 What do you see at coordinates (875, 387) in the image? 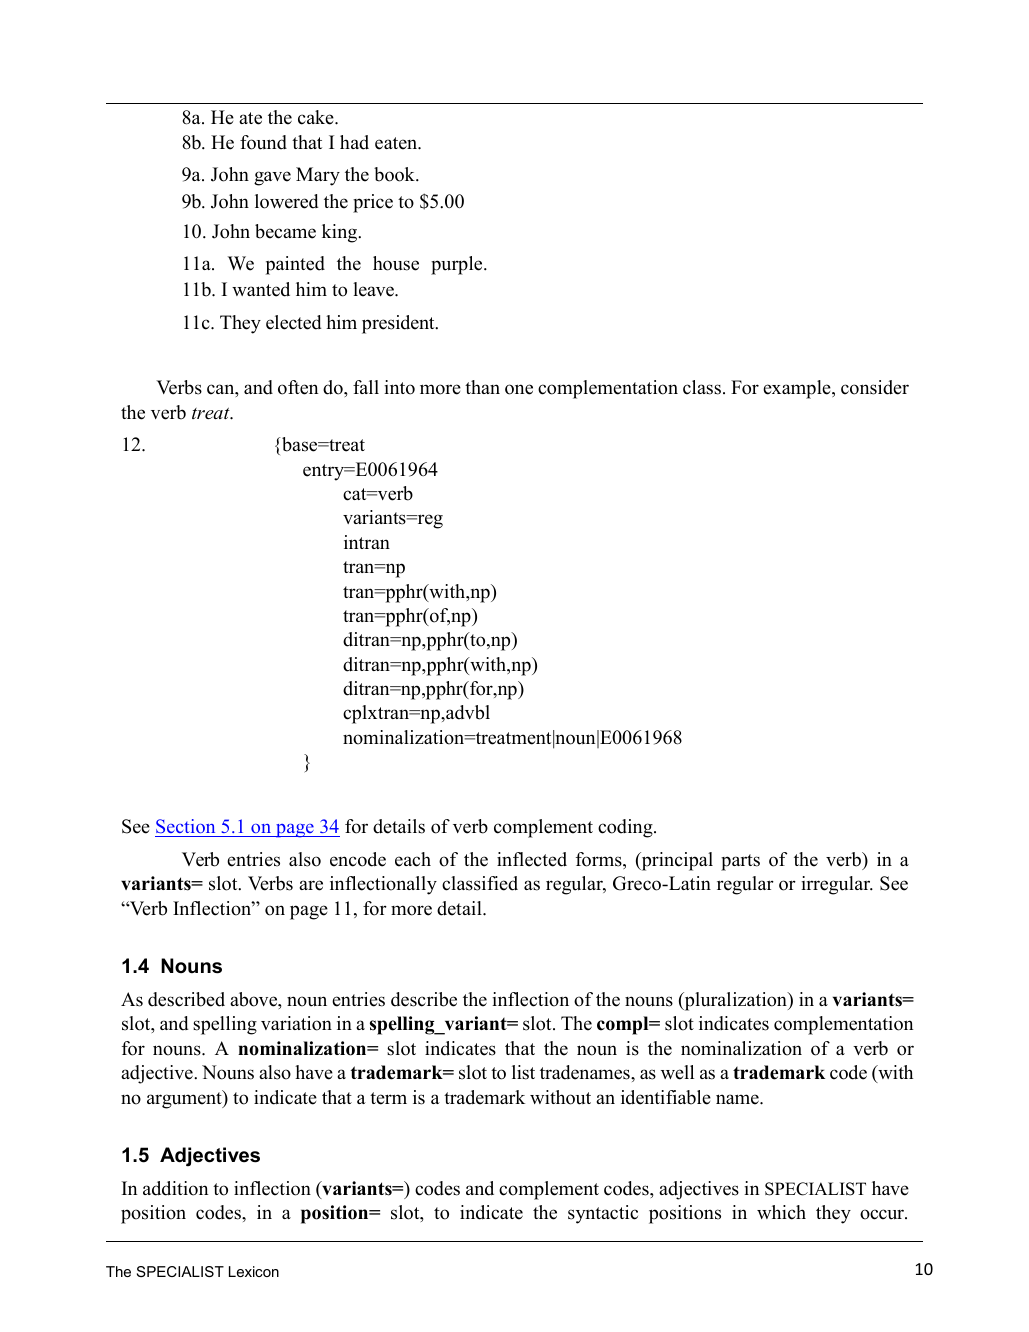
I see `consider` at bounding box center [875, 387].
